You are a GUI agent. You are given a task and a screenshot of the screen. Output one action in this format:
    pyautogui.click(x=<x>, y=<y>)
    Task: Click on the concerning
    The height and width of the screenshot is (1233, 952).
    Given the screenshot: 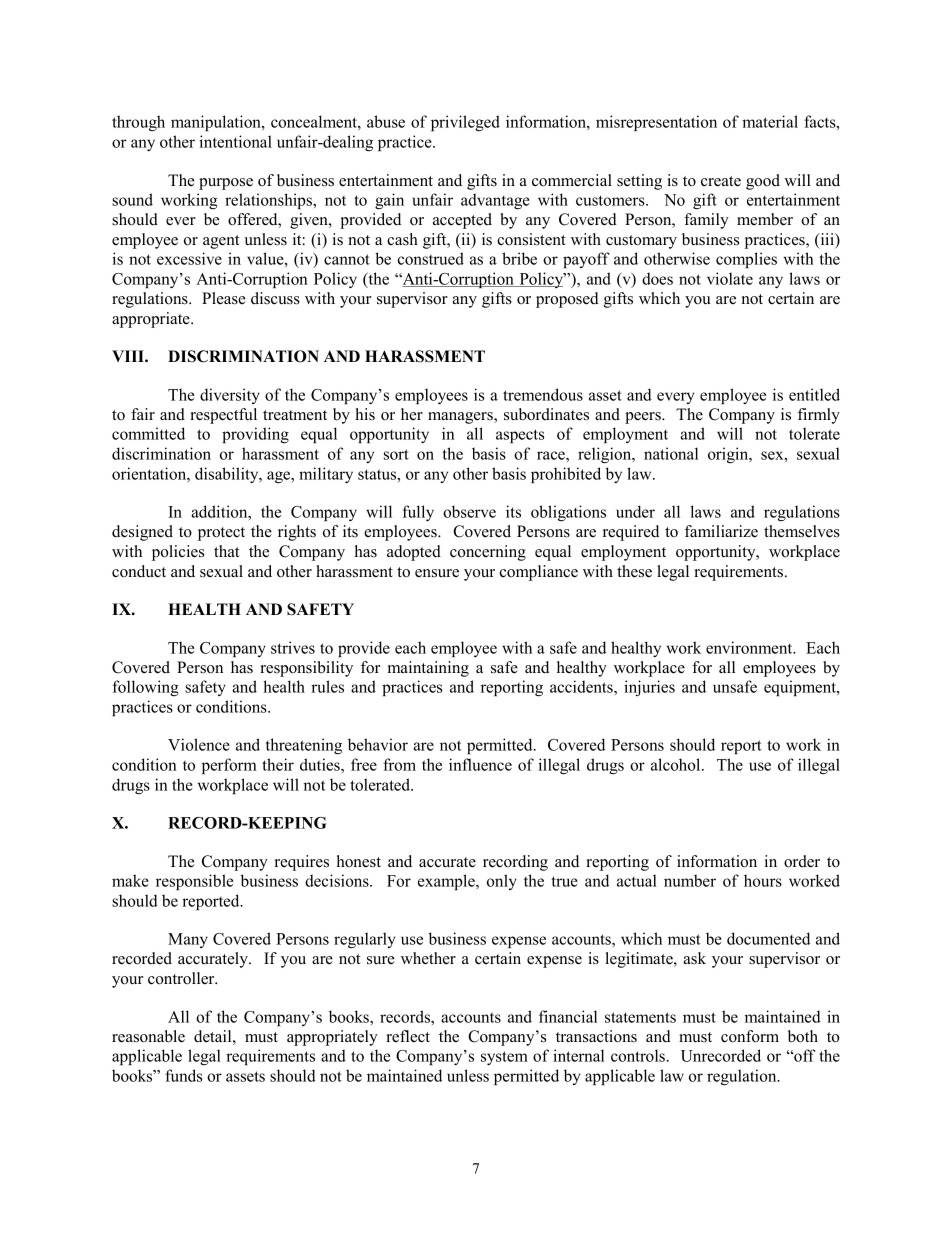 What is the action you would take?
    pyautogui.click(x=488, y=553)
